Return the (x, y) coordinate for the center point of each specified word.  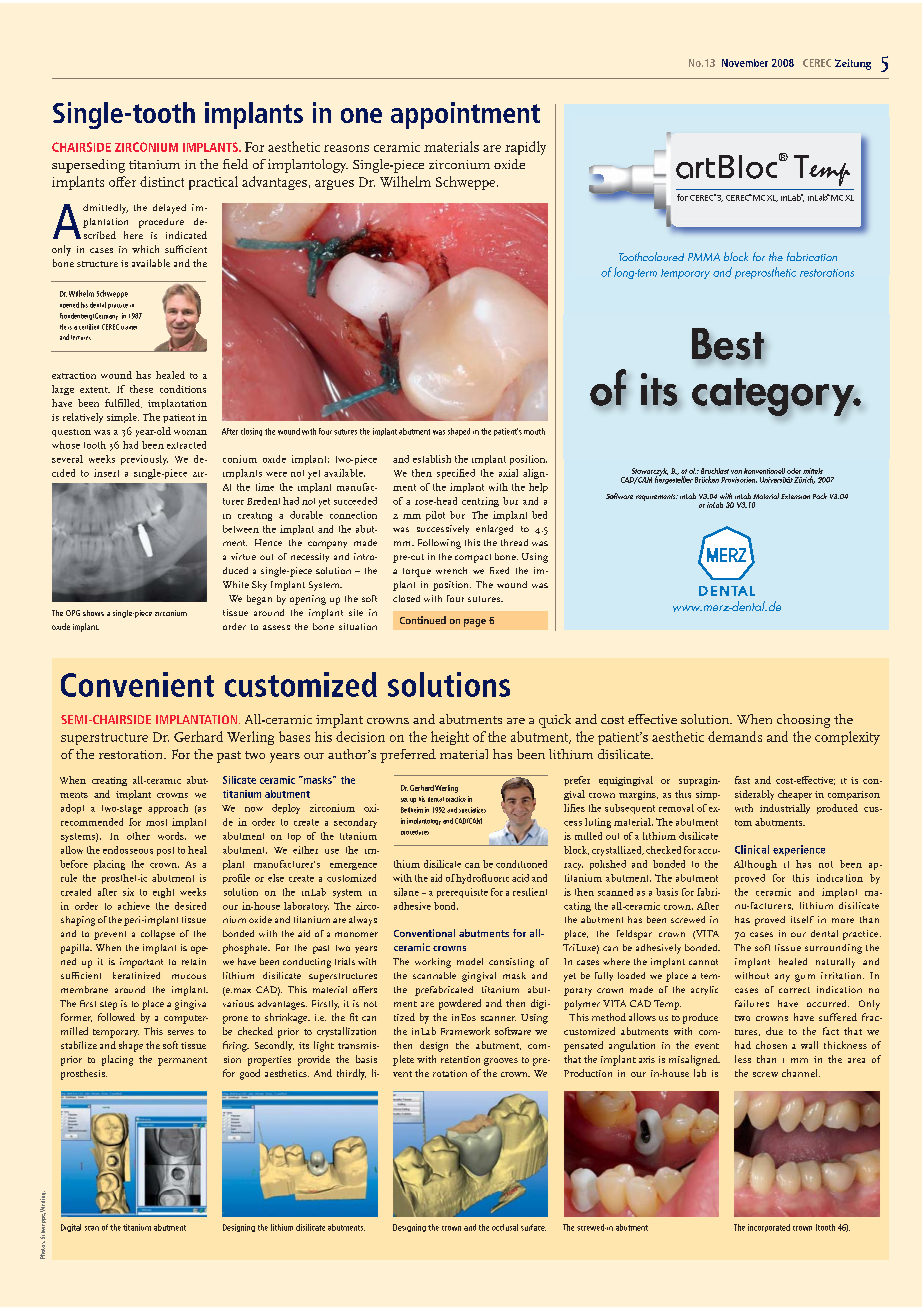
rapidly (525, 148)
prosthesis (84, 1074)
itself (802, 919)
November (745, 63)
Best (728, 345)
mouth (534, 431)
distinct (162, 181)
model (470, 961)
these (141, 389)
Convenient (137, 684)
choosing (803, 721)
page (475, 623)
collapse (158, 935)
